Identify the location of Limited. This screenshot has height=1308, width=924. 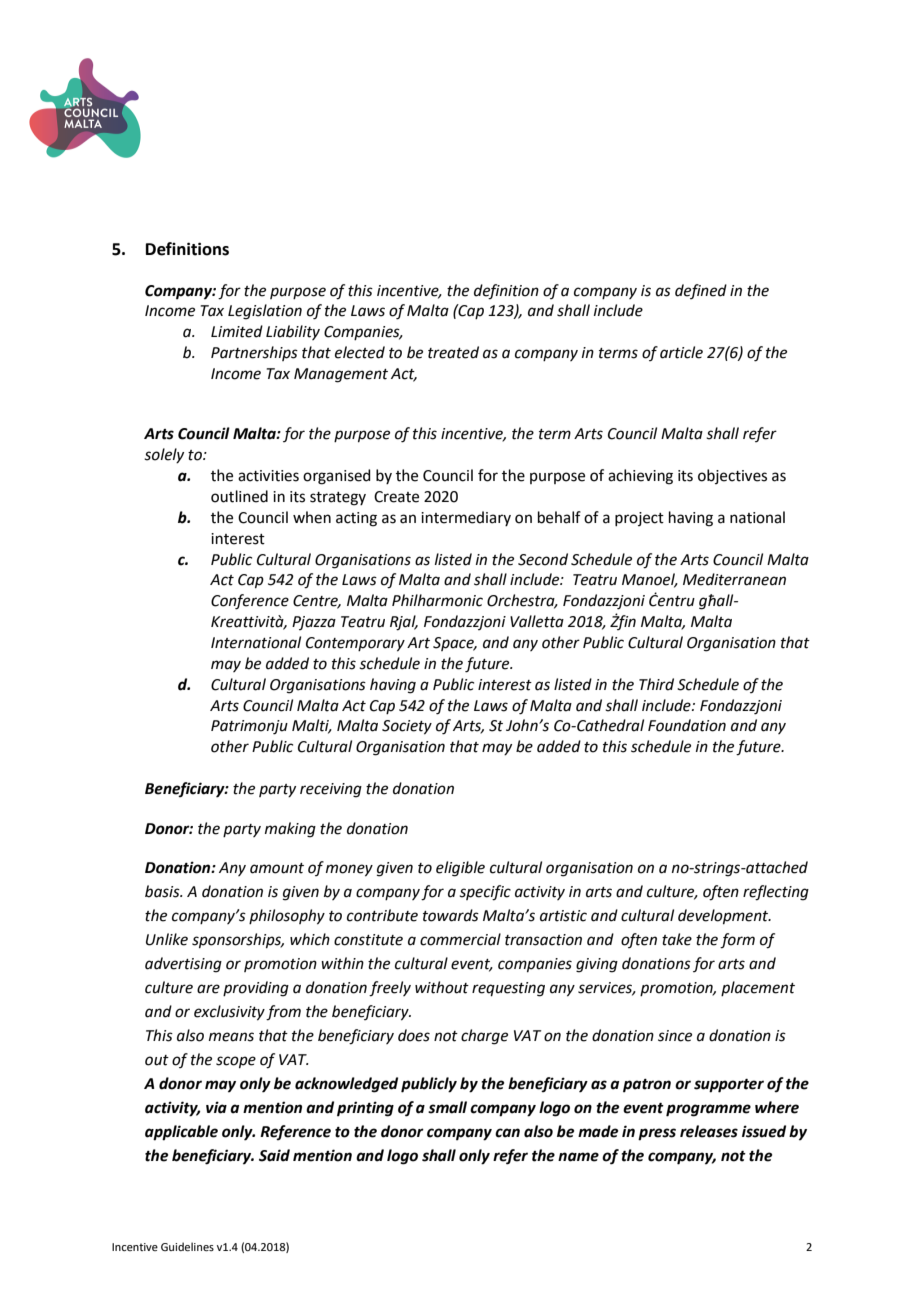
(237, 331).
